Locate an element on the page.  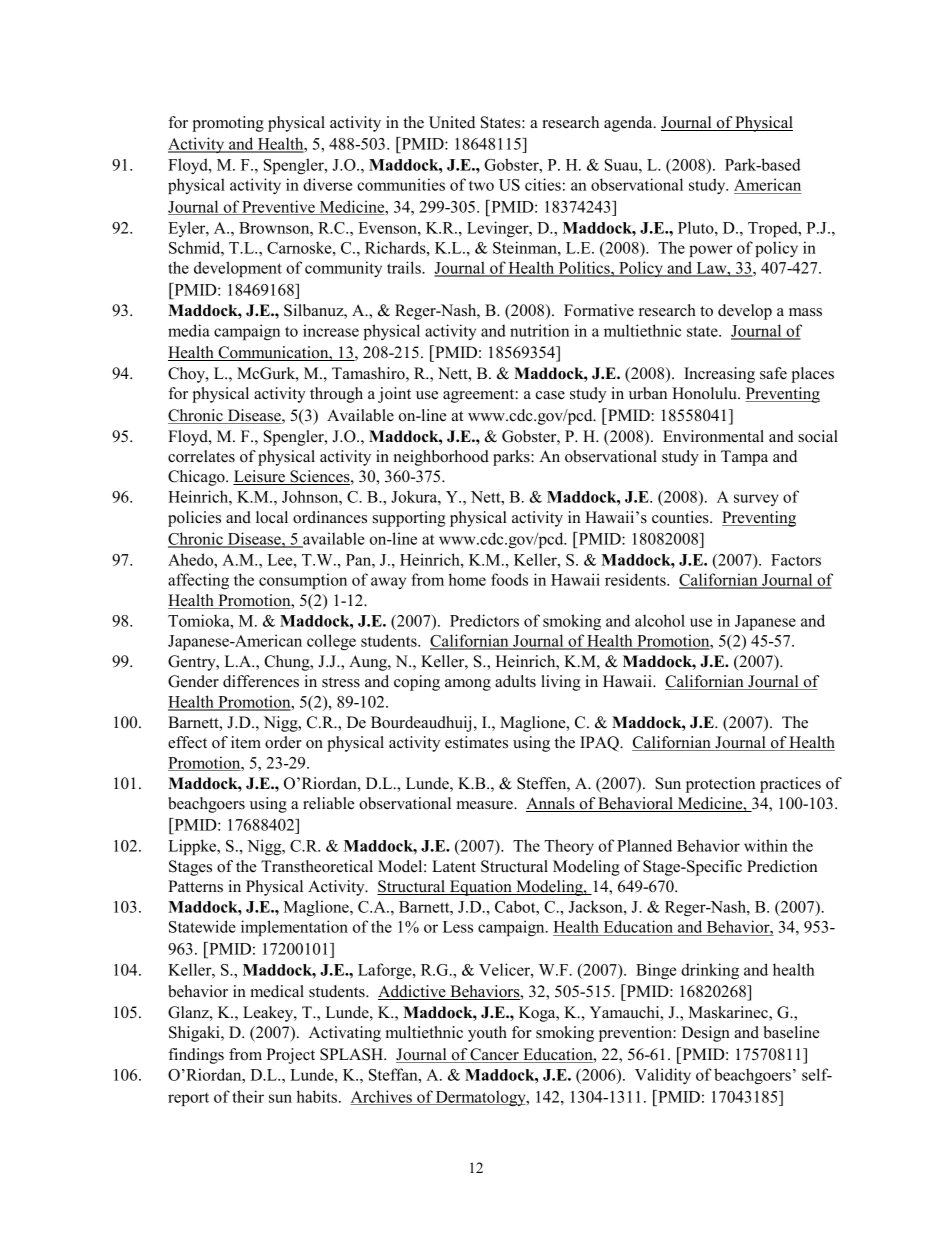
promoting is located at coordinates (228, 124).
